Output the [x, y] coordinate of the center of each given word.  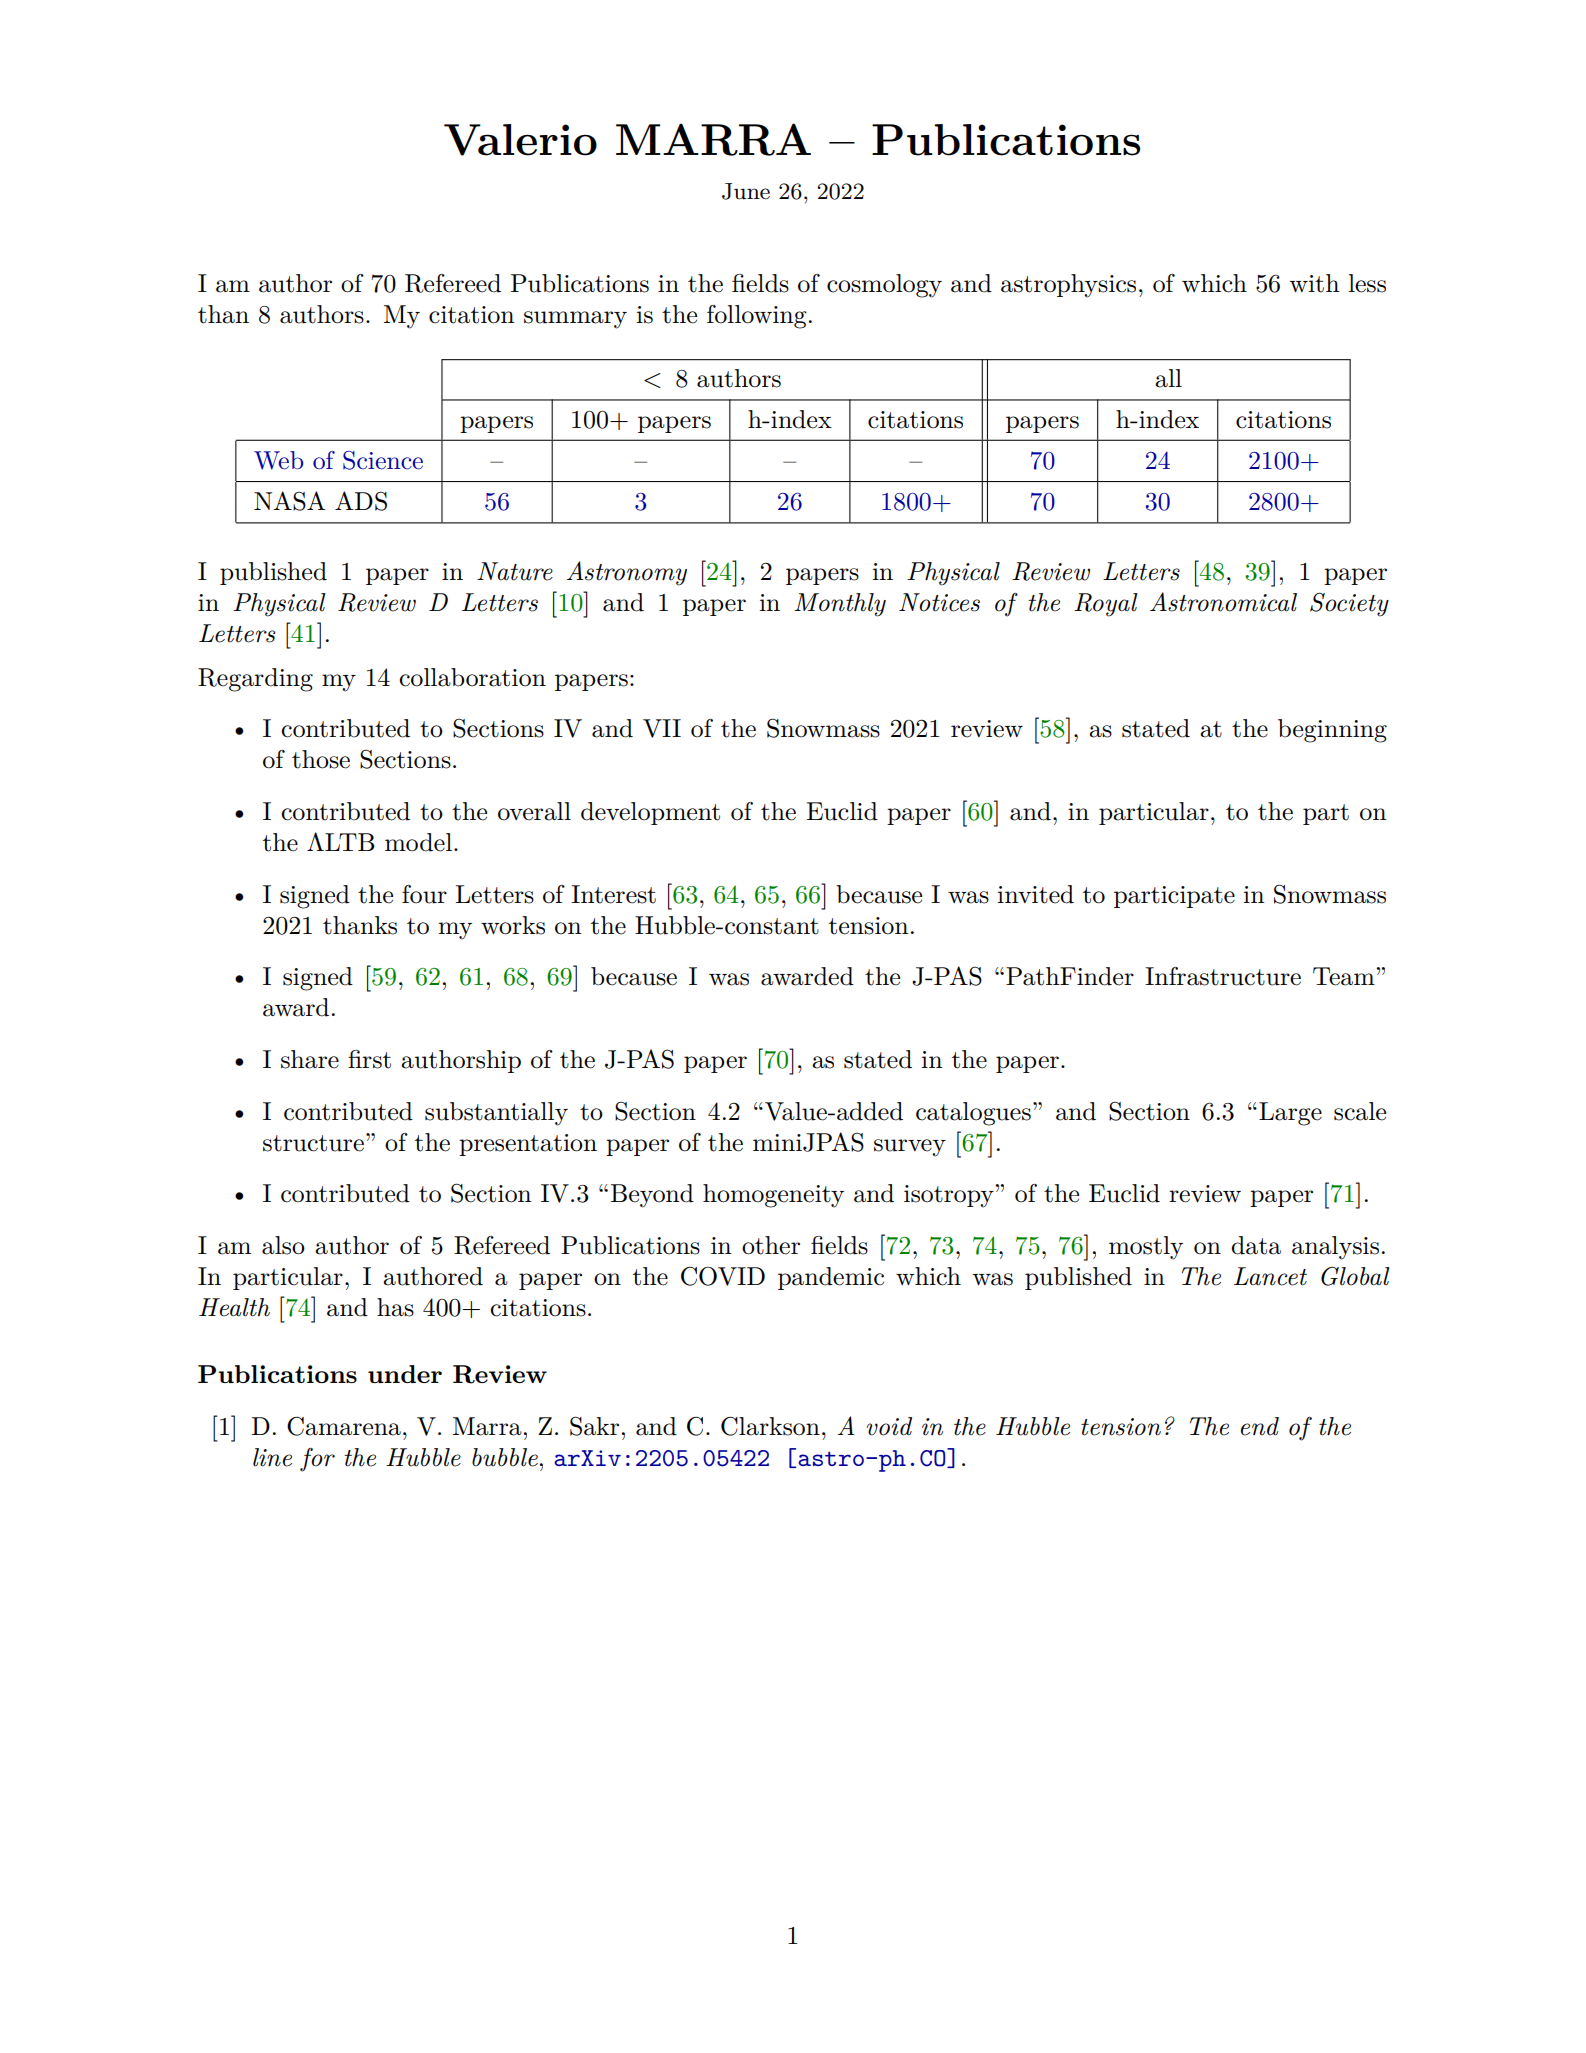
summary [575, 320]
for [317, 1460]
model [418, 842]
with [1314, 283]
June [746, 191]
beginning [1332, 731]
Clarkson [770, 1426]
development [650, 813]
